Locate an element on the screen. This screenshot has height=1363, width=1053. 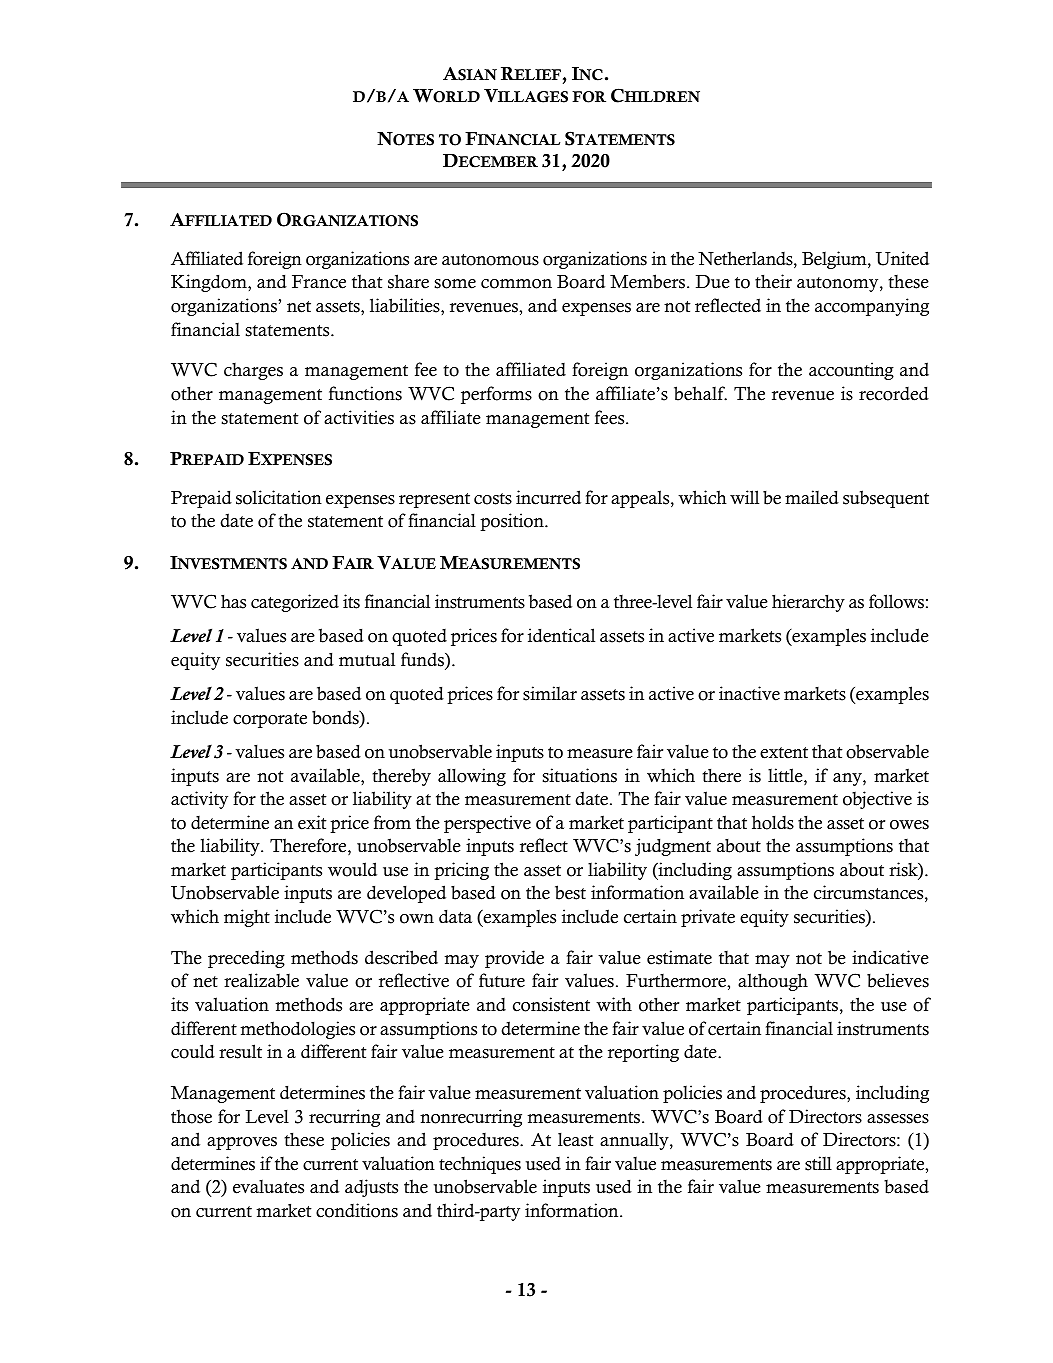
common is located at coordinates (516, 284).
